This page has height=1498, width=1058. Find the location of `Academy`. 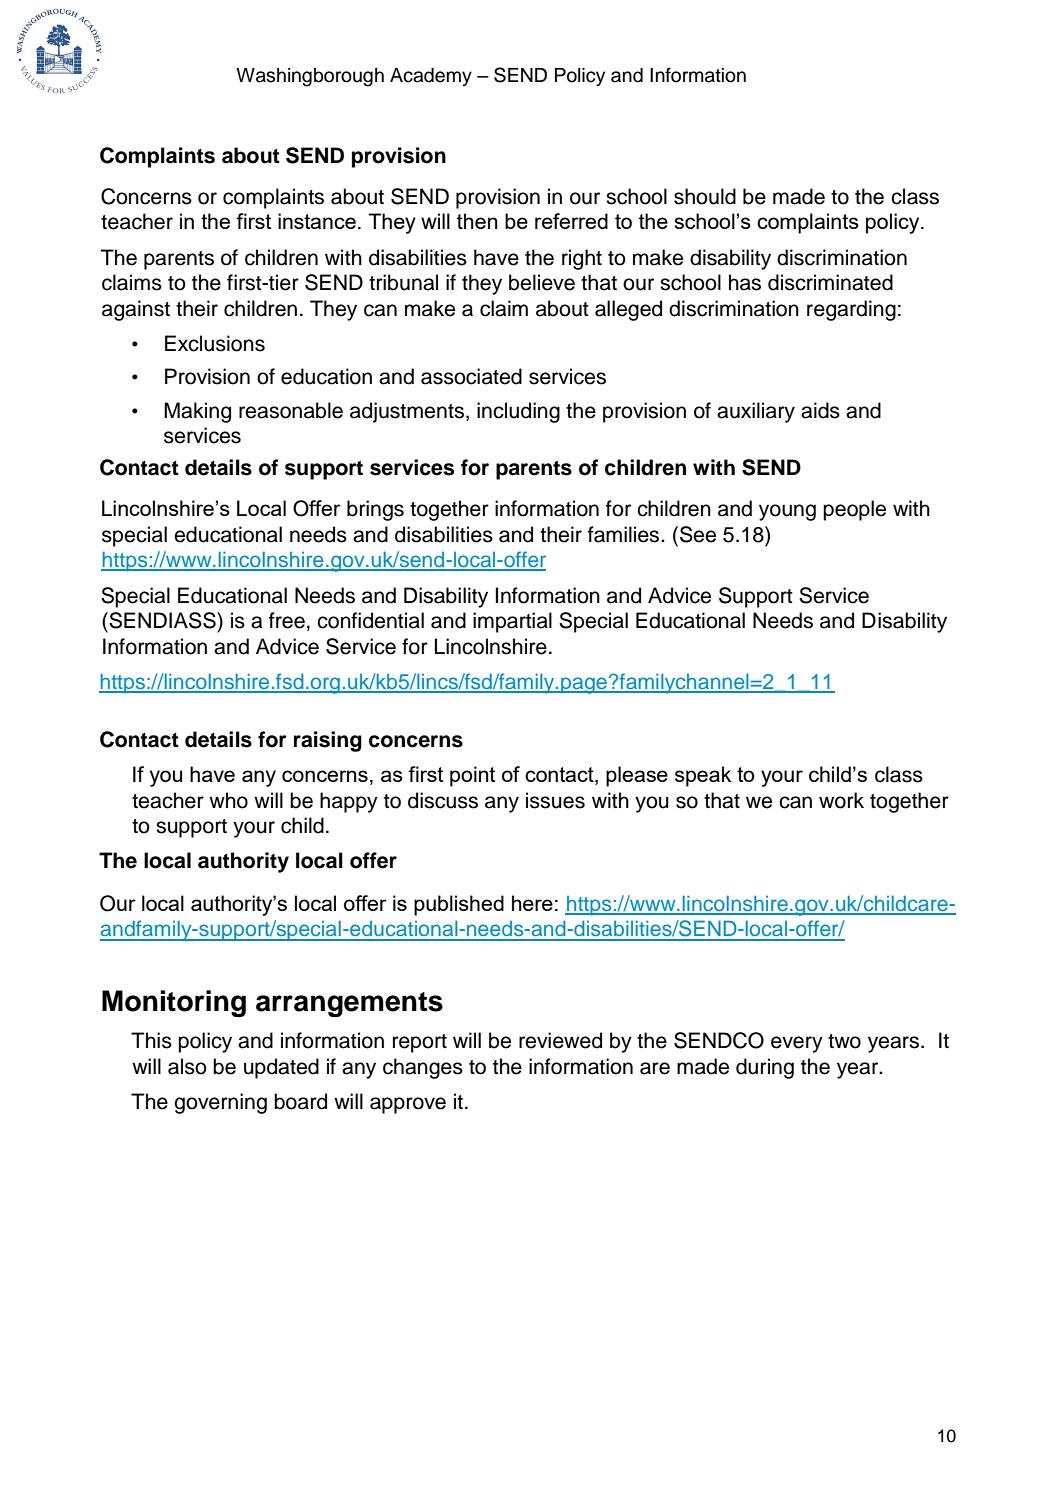

Academy is located at coordinates (431, 77).
